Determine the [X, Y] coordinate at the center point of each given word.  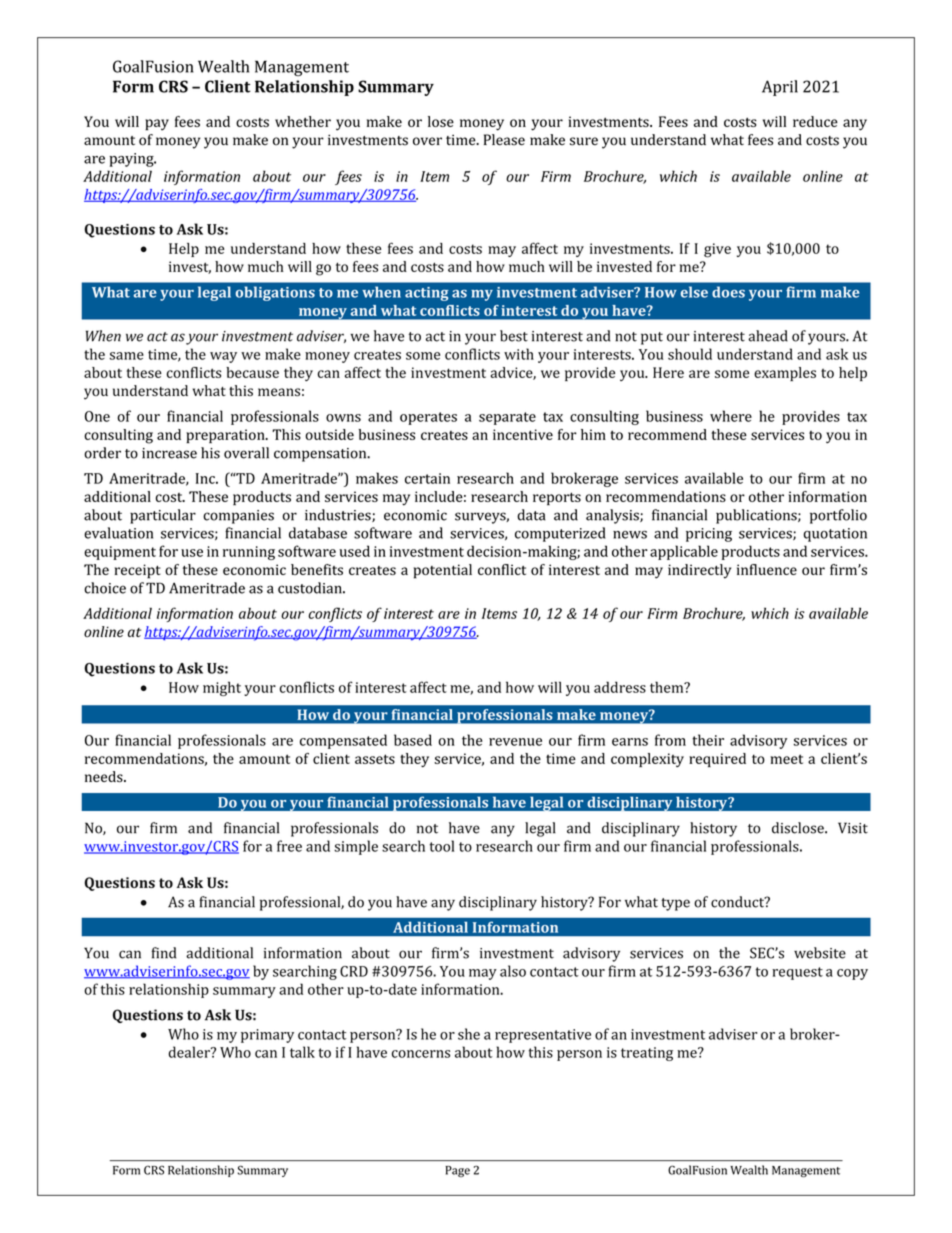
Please [504, 140]
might [222, 688]
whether [303, 121]
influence [767, 569]
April [780, 88]
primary [267, 1036]
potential [443, 571]
